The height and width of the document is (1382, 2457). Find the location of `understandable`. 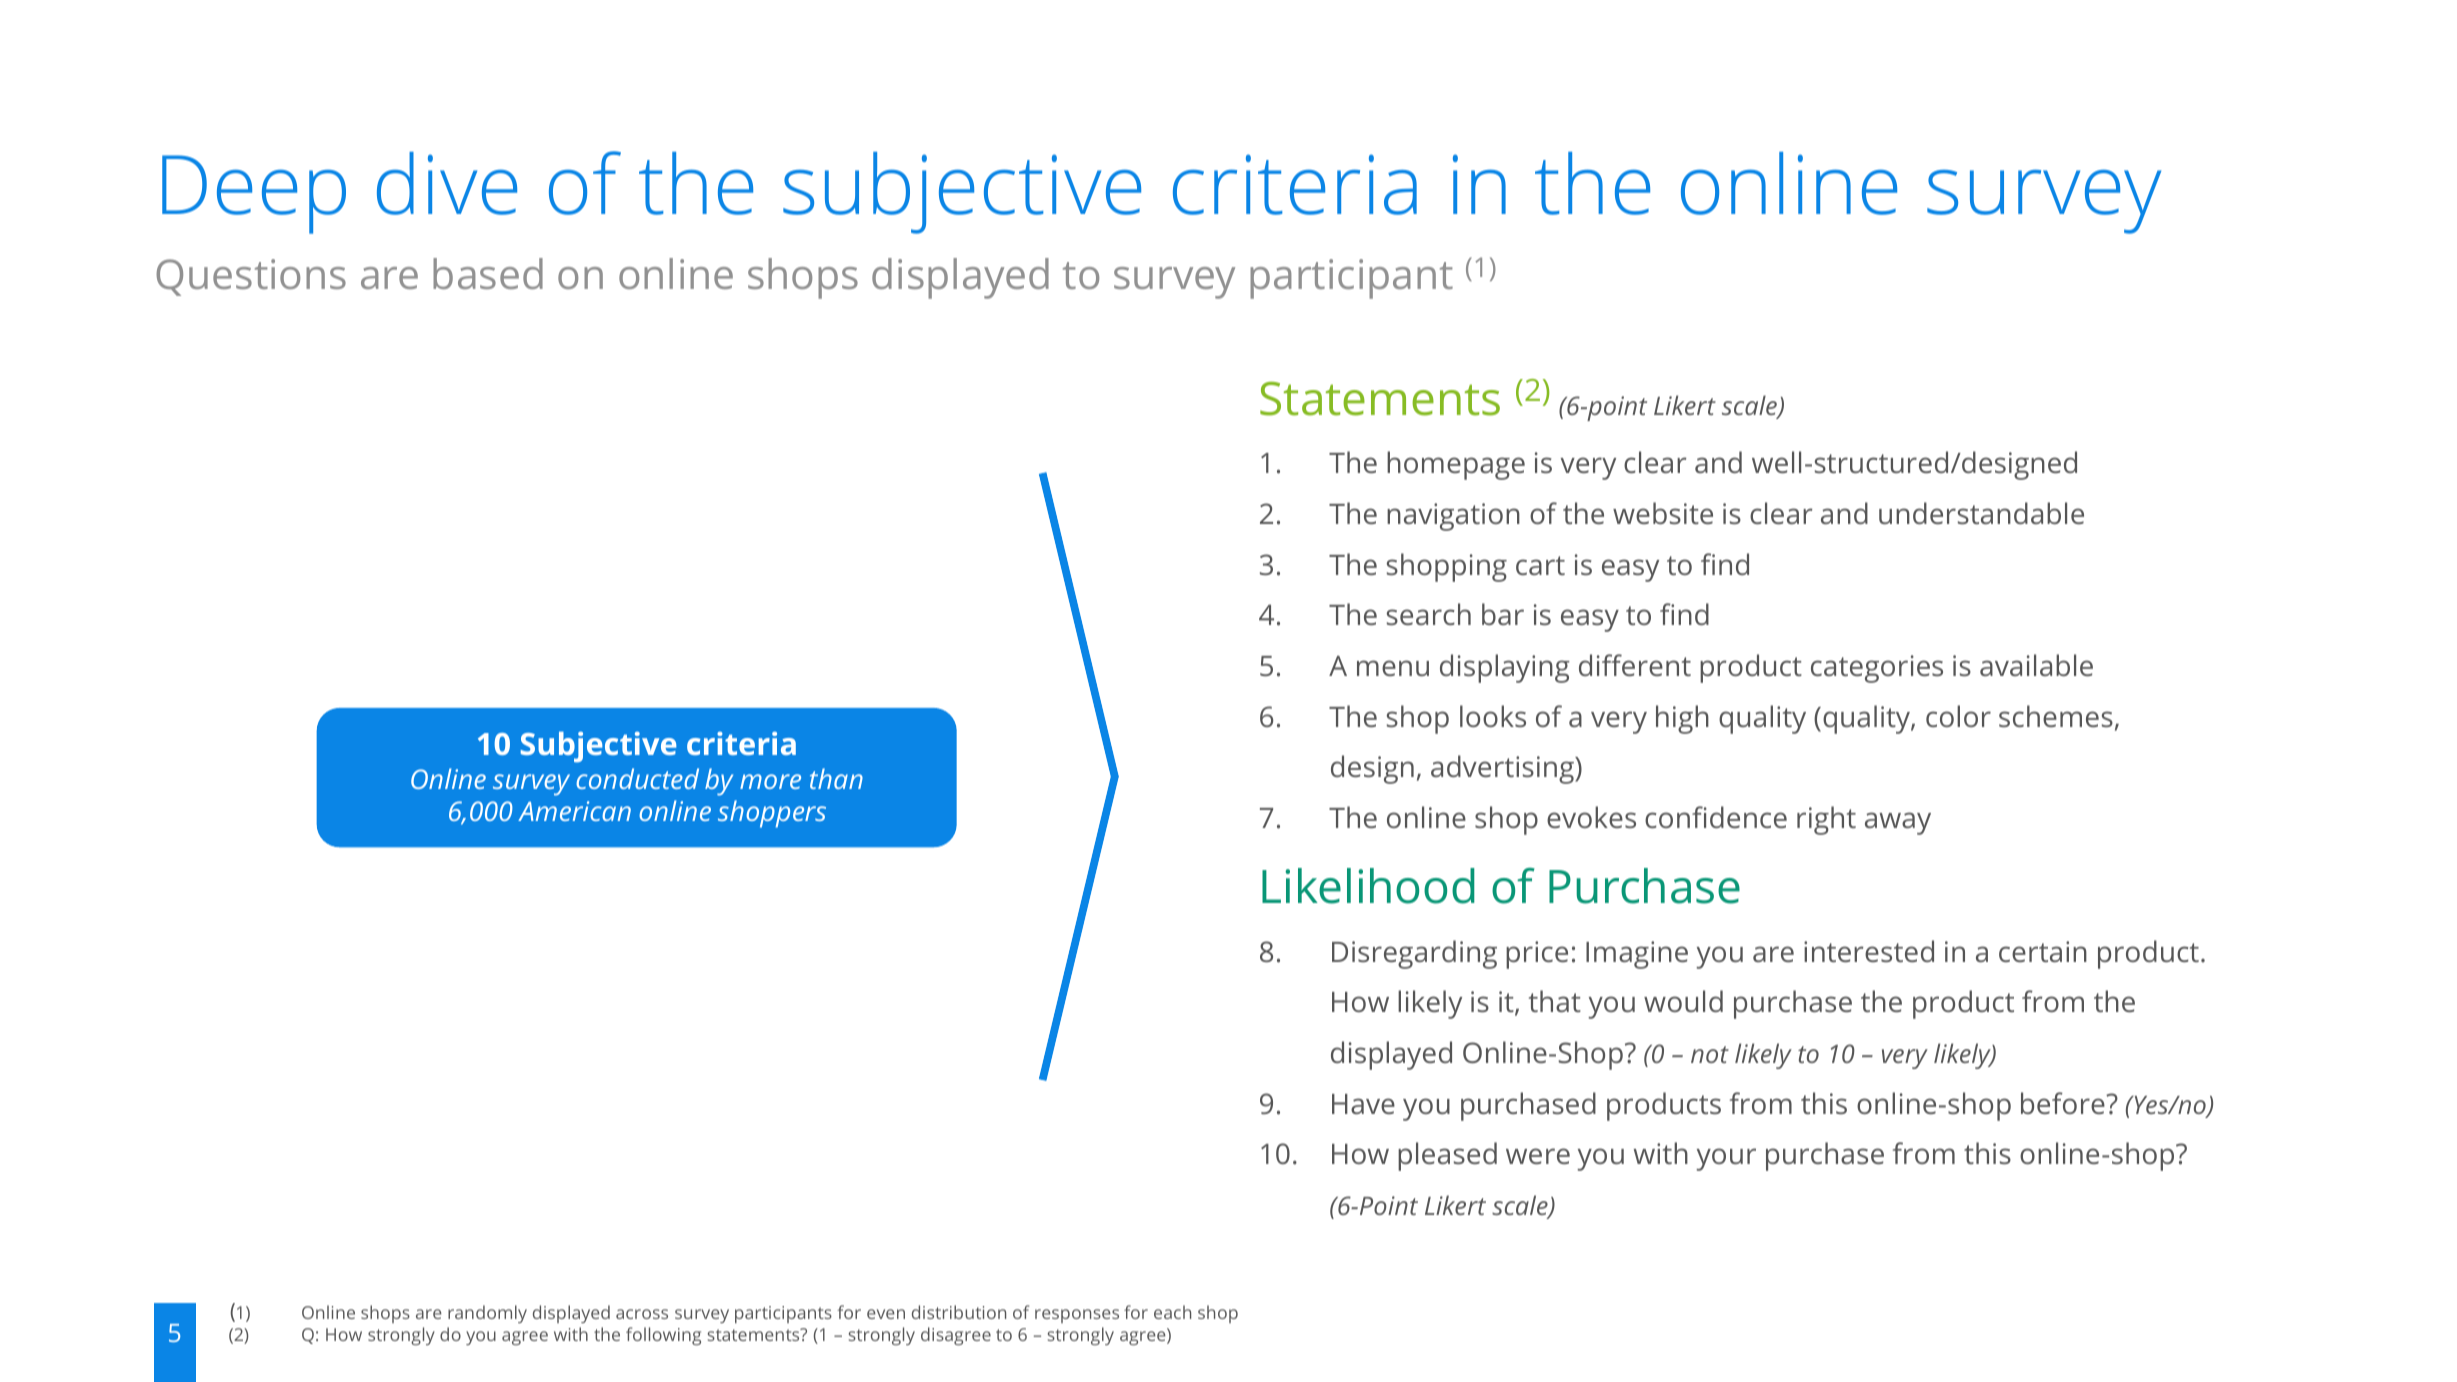

understandable is located at coordinates (1981, 513).
